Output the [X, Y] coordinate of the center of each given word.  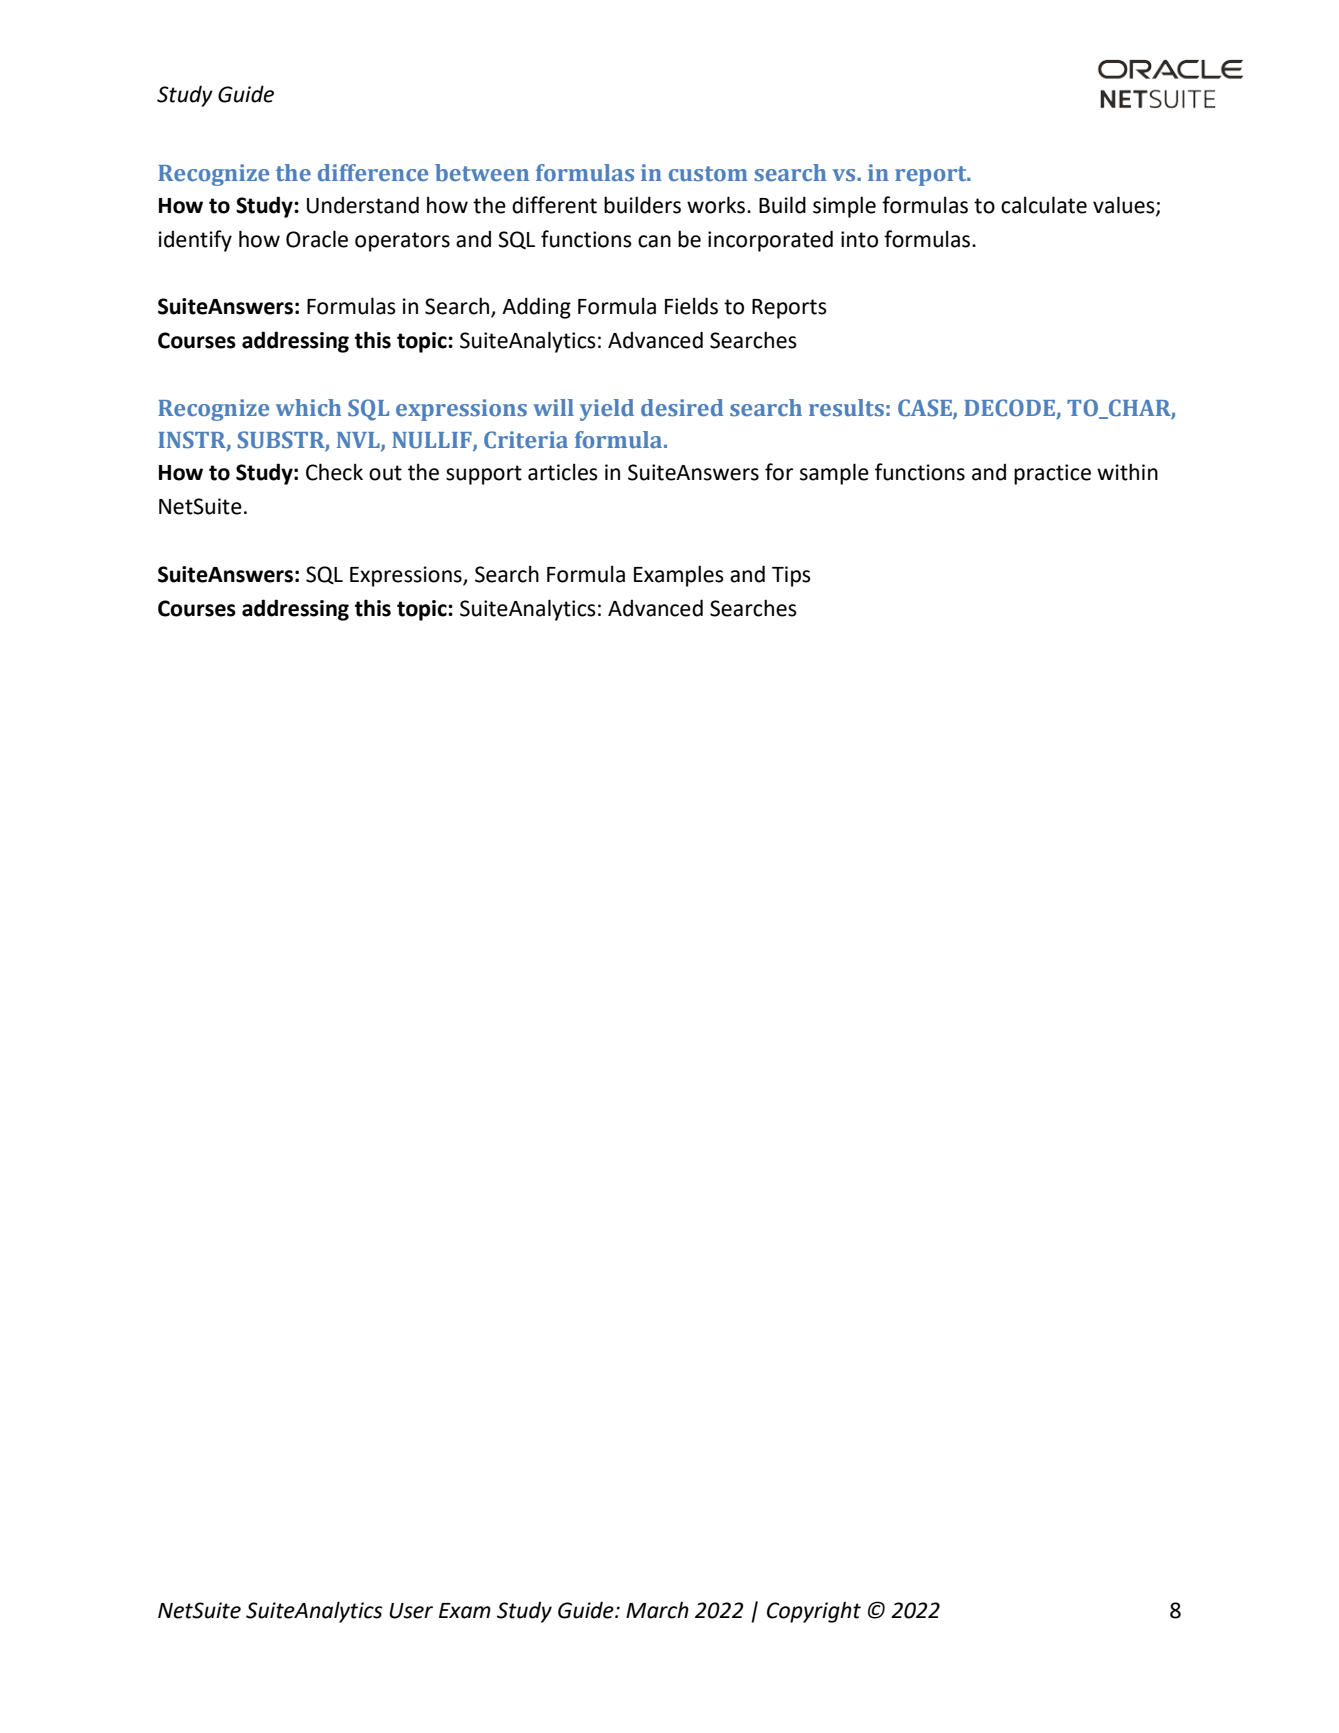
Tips [791, 576]
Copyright [814, 1612]
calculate [1044, 205]
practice [1052, 474]
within [1127, 472]
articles [563, 472]
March [657, 1610]
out [385, 473]
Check [334, 472]
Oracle [317, 239]
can [654, 241]
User [411, 1611]
